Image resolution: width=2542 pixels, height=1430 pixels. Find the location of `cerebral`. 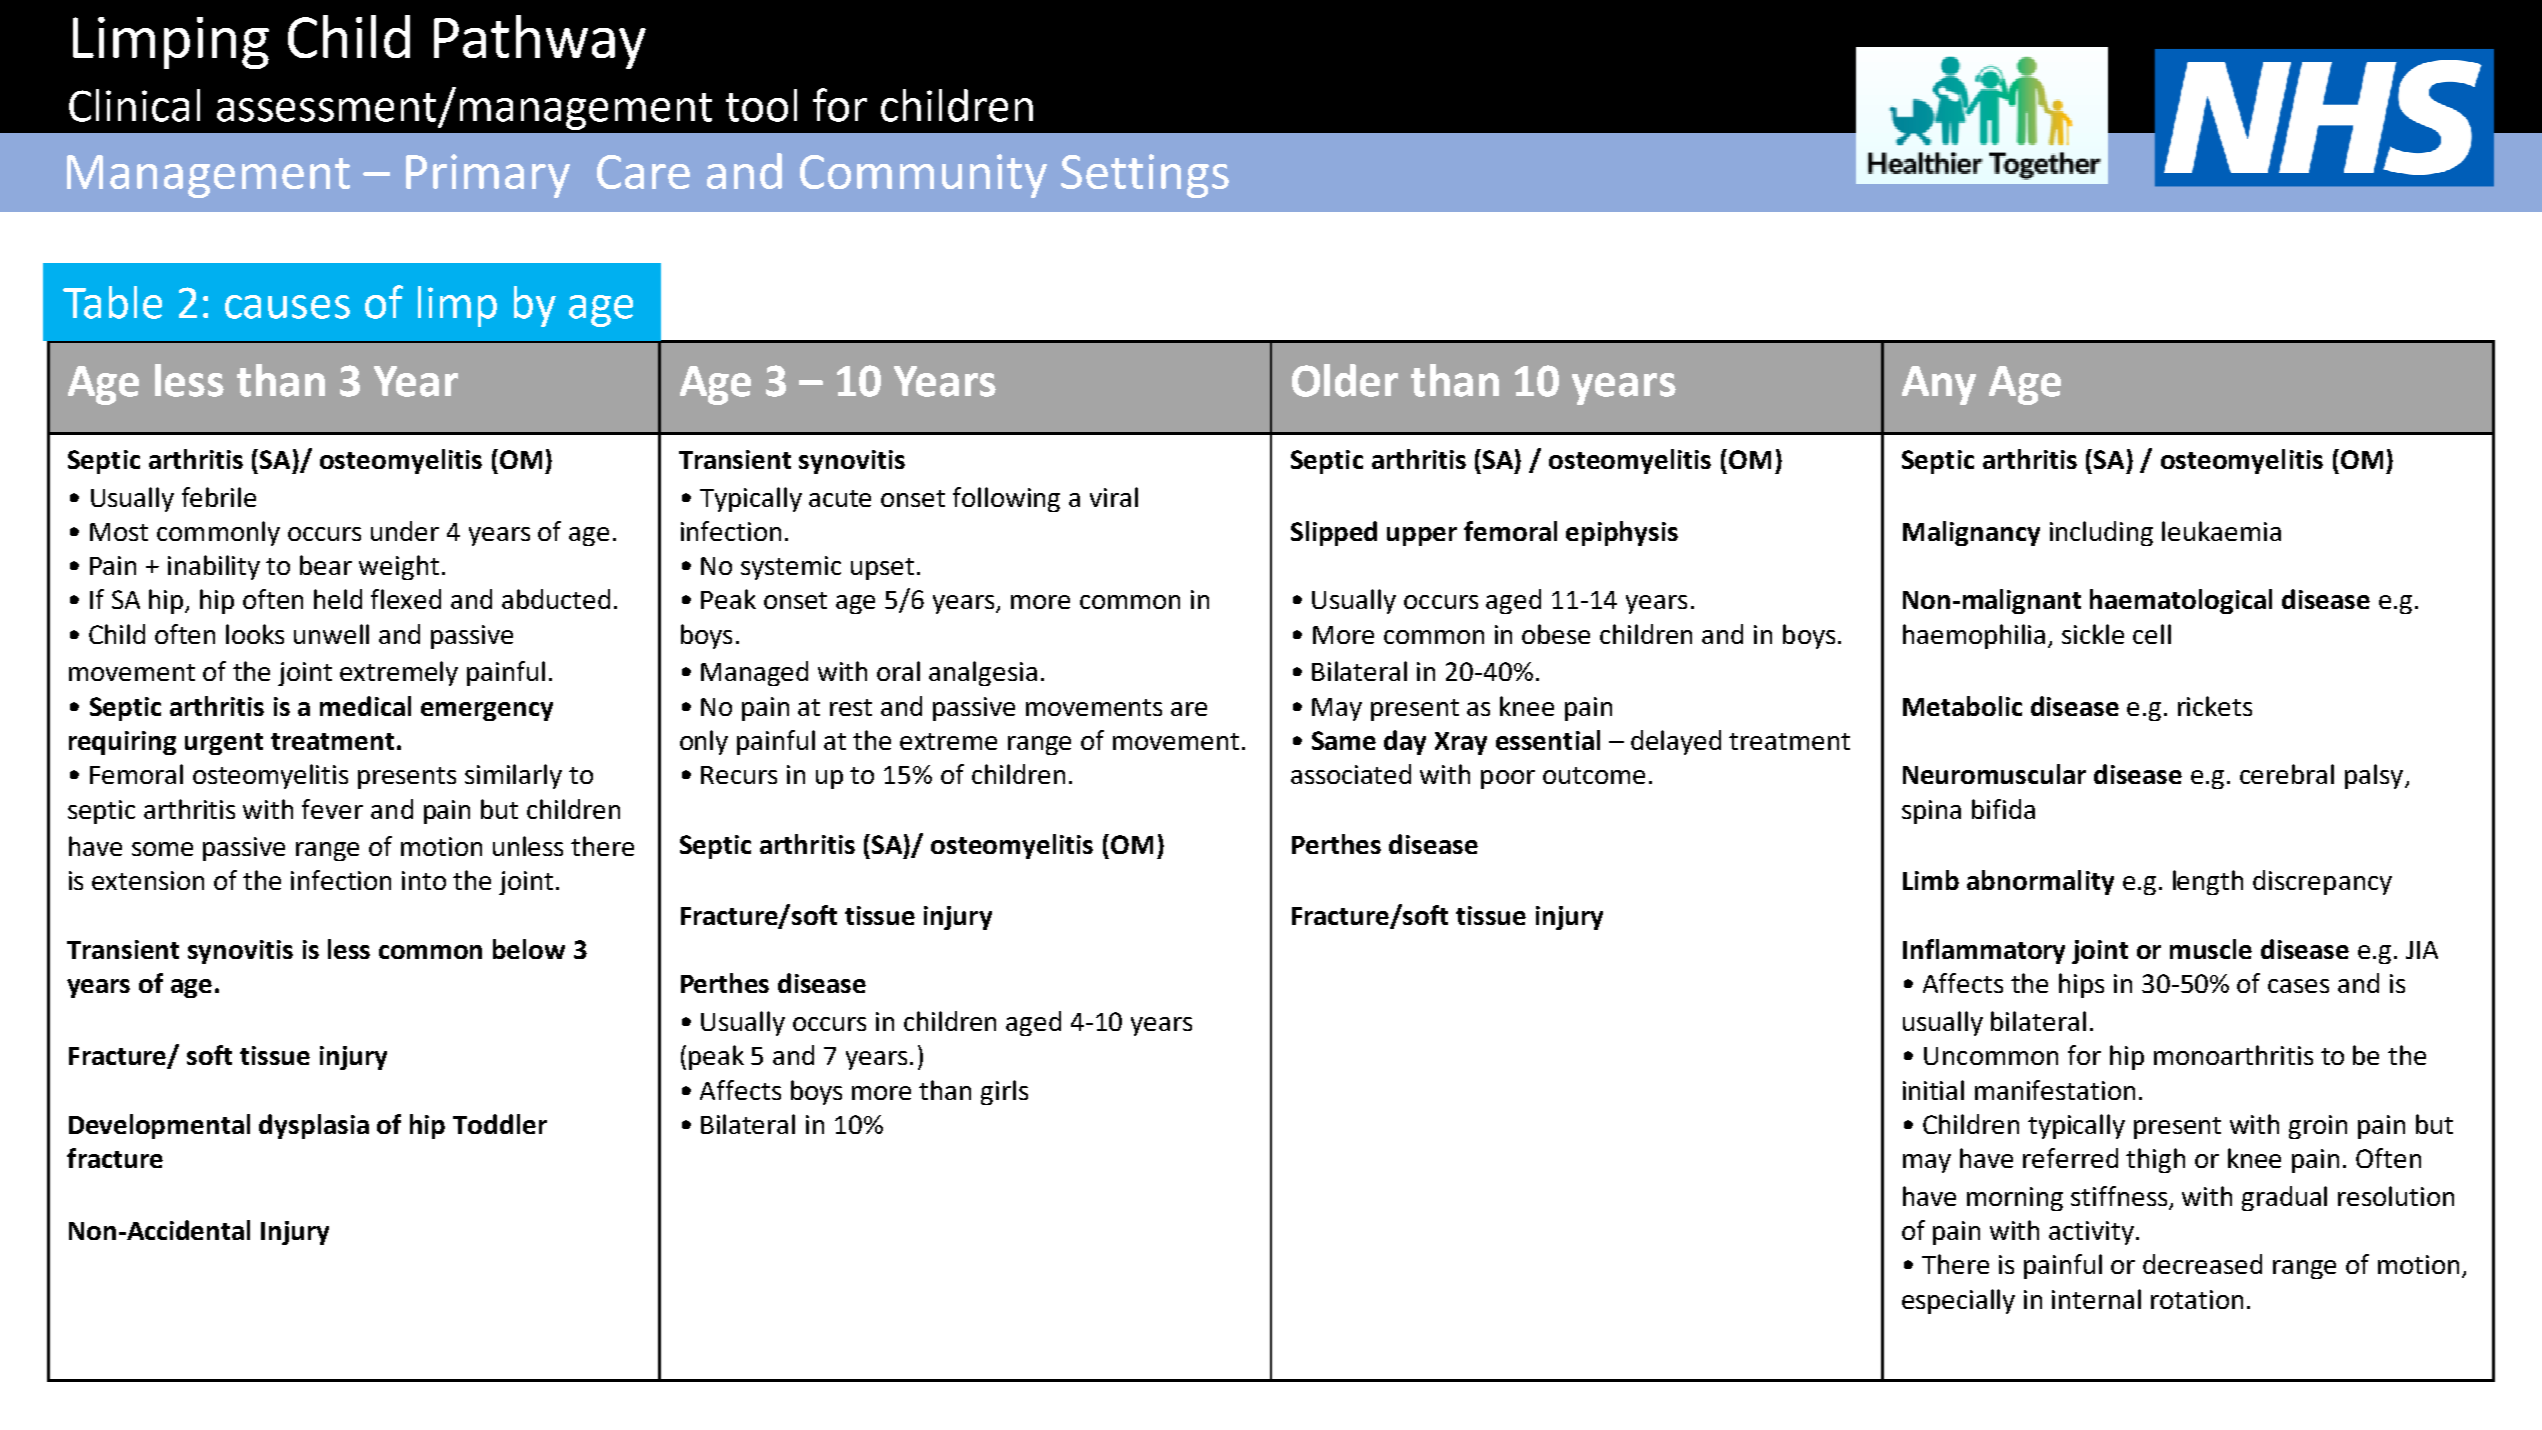

cerebral is located at coordinates (2287, 774).
